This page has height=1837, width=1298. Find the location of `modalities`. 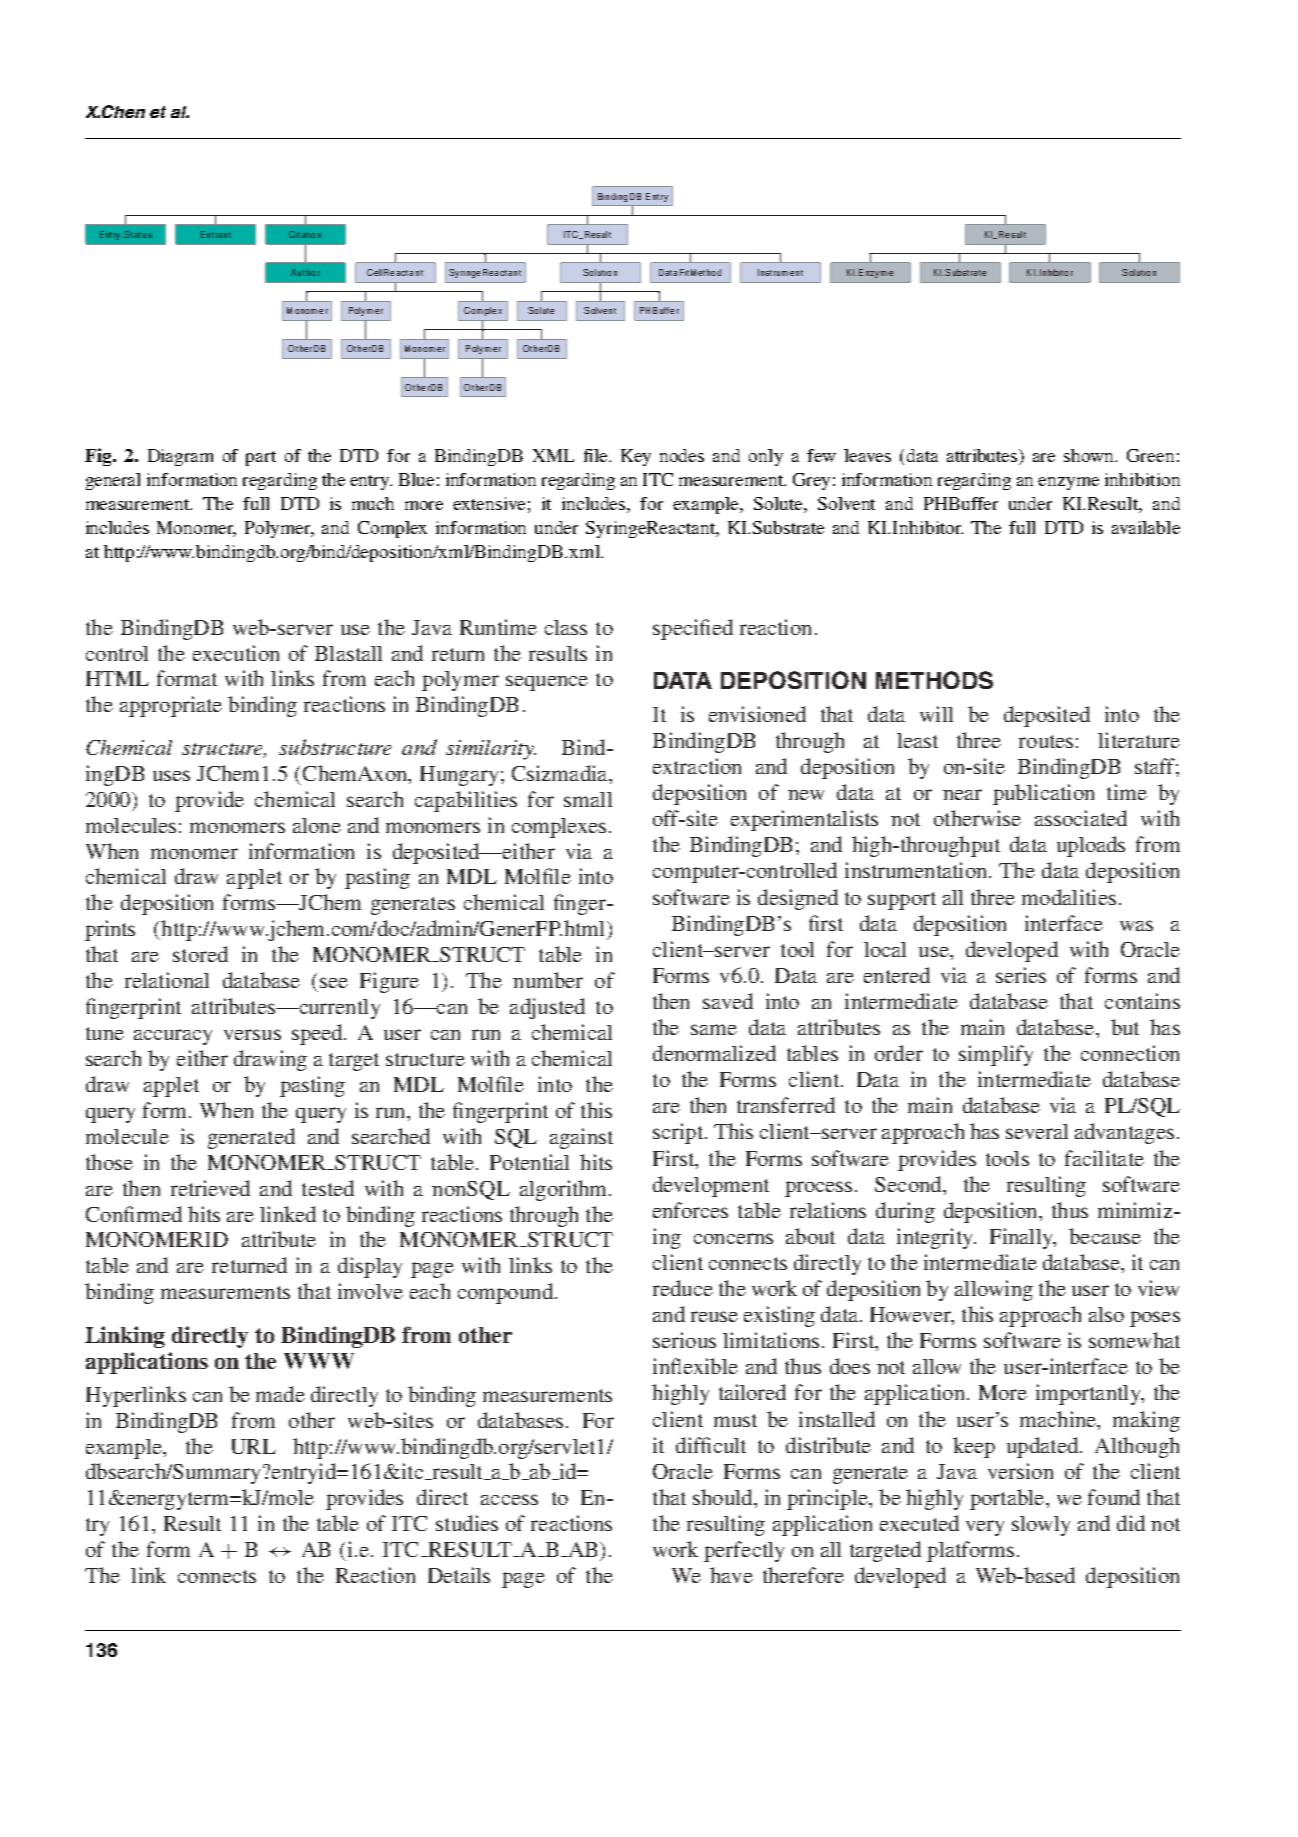

modalities is located at coordinates (1069, 897).
